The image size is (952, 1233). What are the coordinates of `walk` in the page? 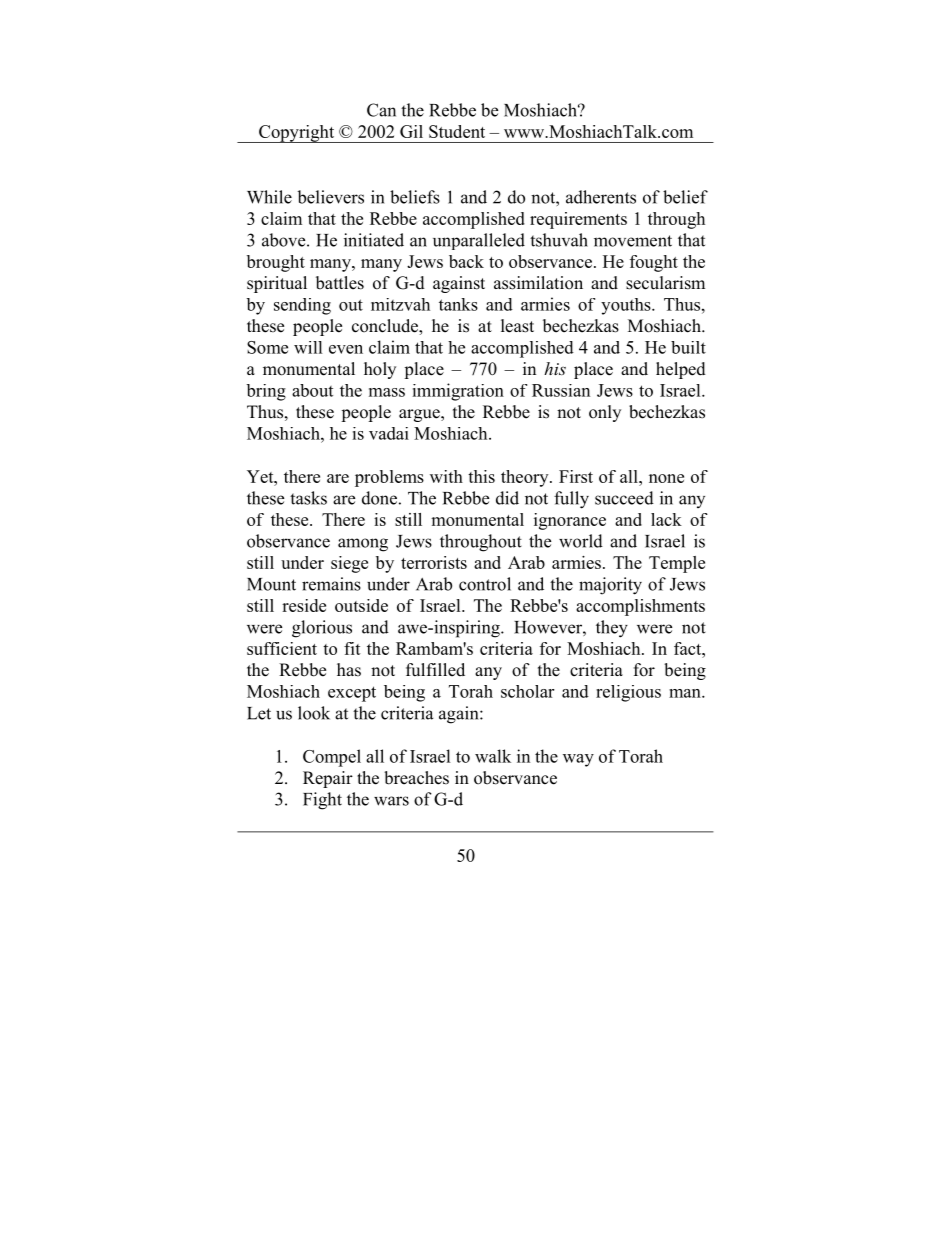 It's located at (493, 756).
